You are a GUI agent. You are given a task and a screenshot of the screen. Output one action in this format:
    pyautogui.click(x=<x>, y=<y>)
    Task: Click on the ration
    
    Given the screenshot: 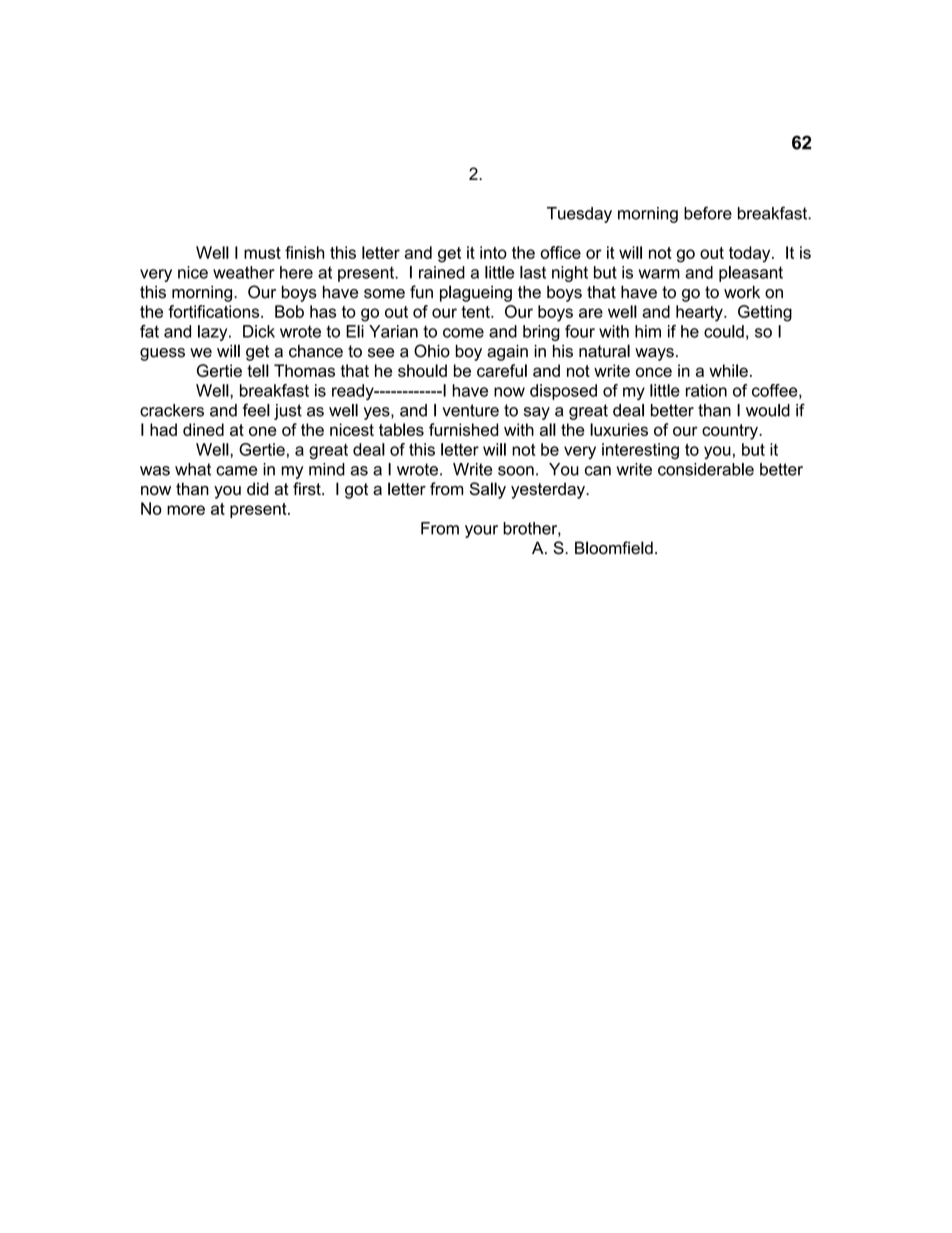 What is the action you would take?
    pyautogui.click(x=706, y=390)
